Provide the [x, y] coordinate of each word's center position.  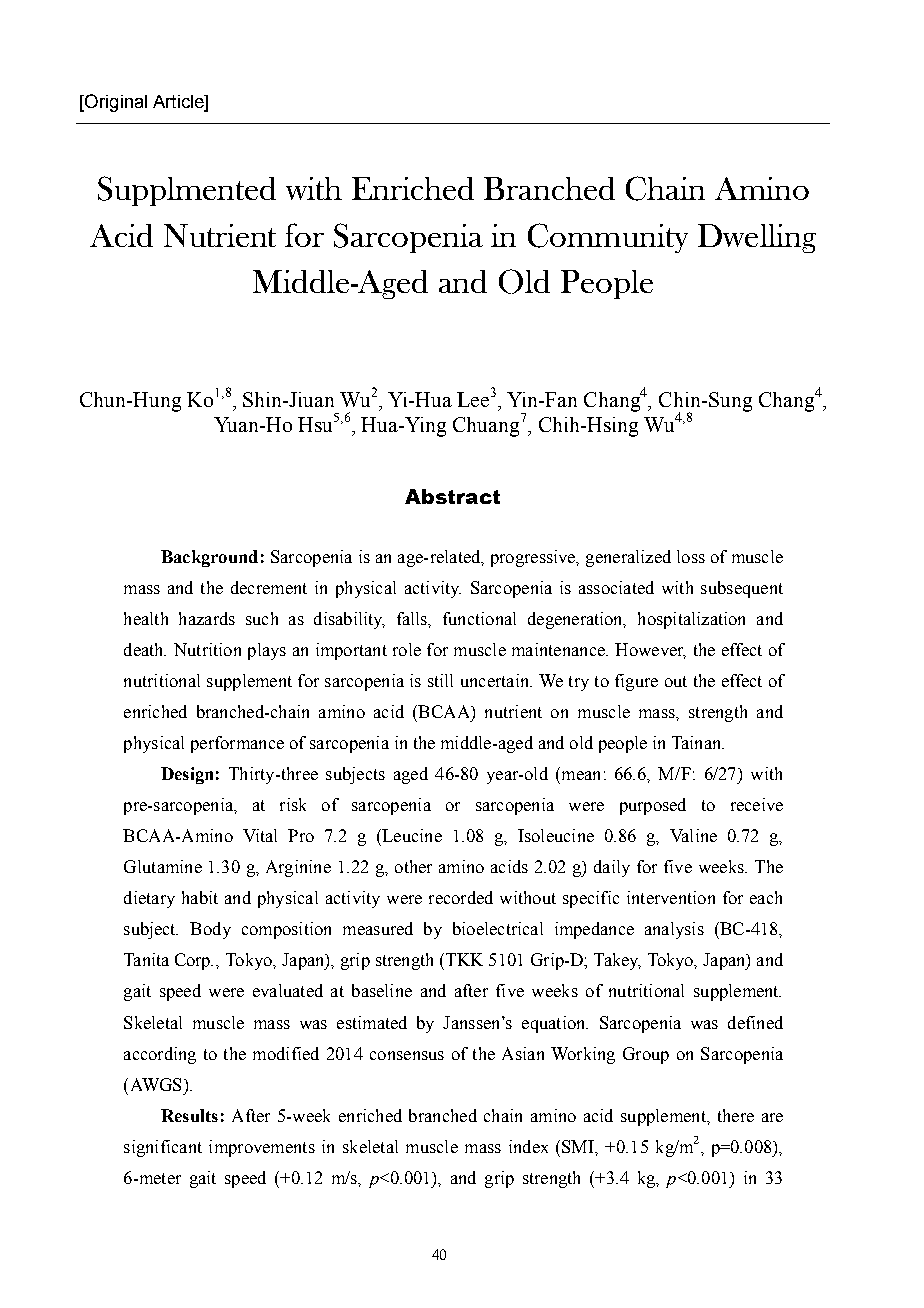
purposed [653, 806]
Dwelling [757, 238]
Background [209, 558]
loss [691, 556]
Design [187, 775]
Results [189, 1115]
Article [179, 103]
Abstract [452, 496]
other [413, 866]
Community [608, 238]
